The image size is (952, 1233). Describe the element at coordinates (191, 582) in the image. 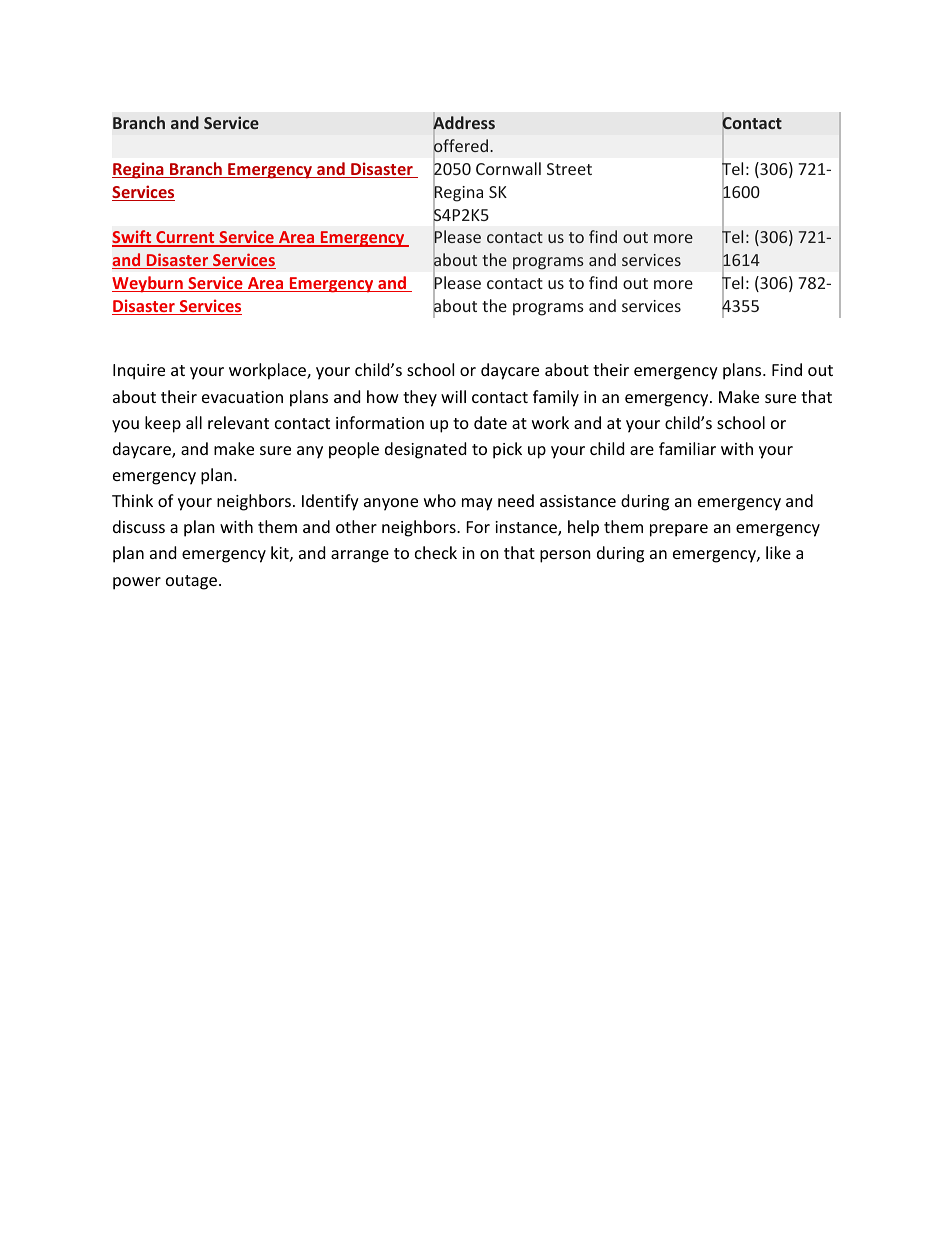

I see `outage` at that location.
